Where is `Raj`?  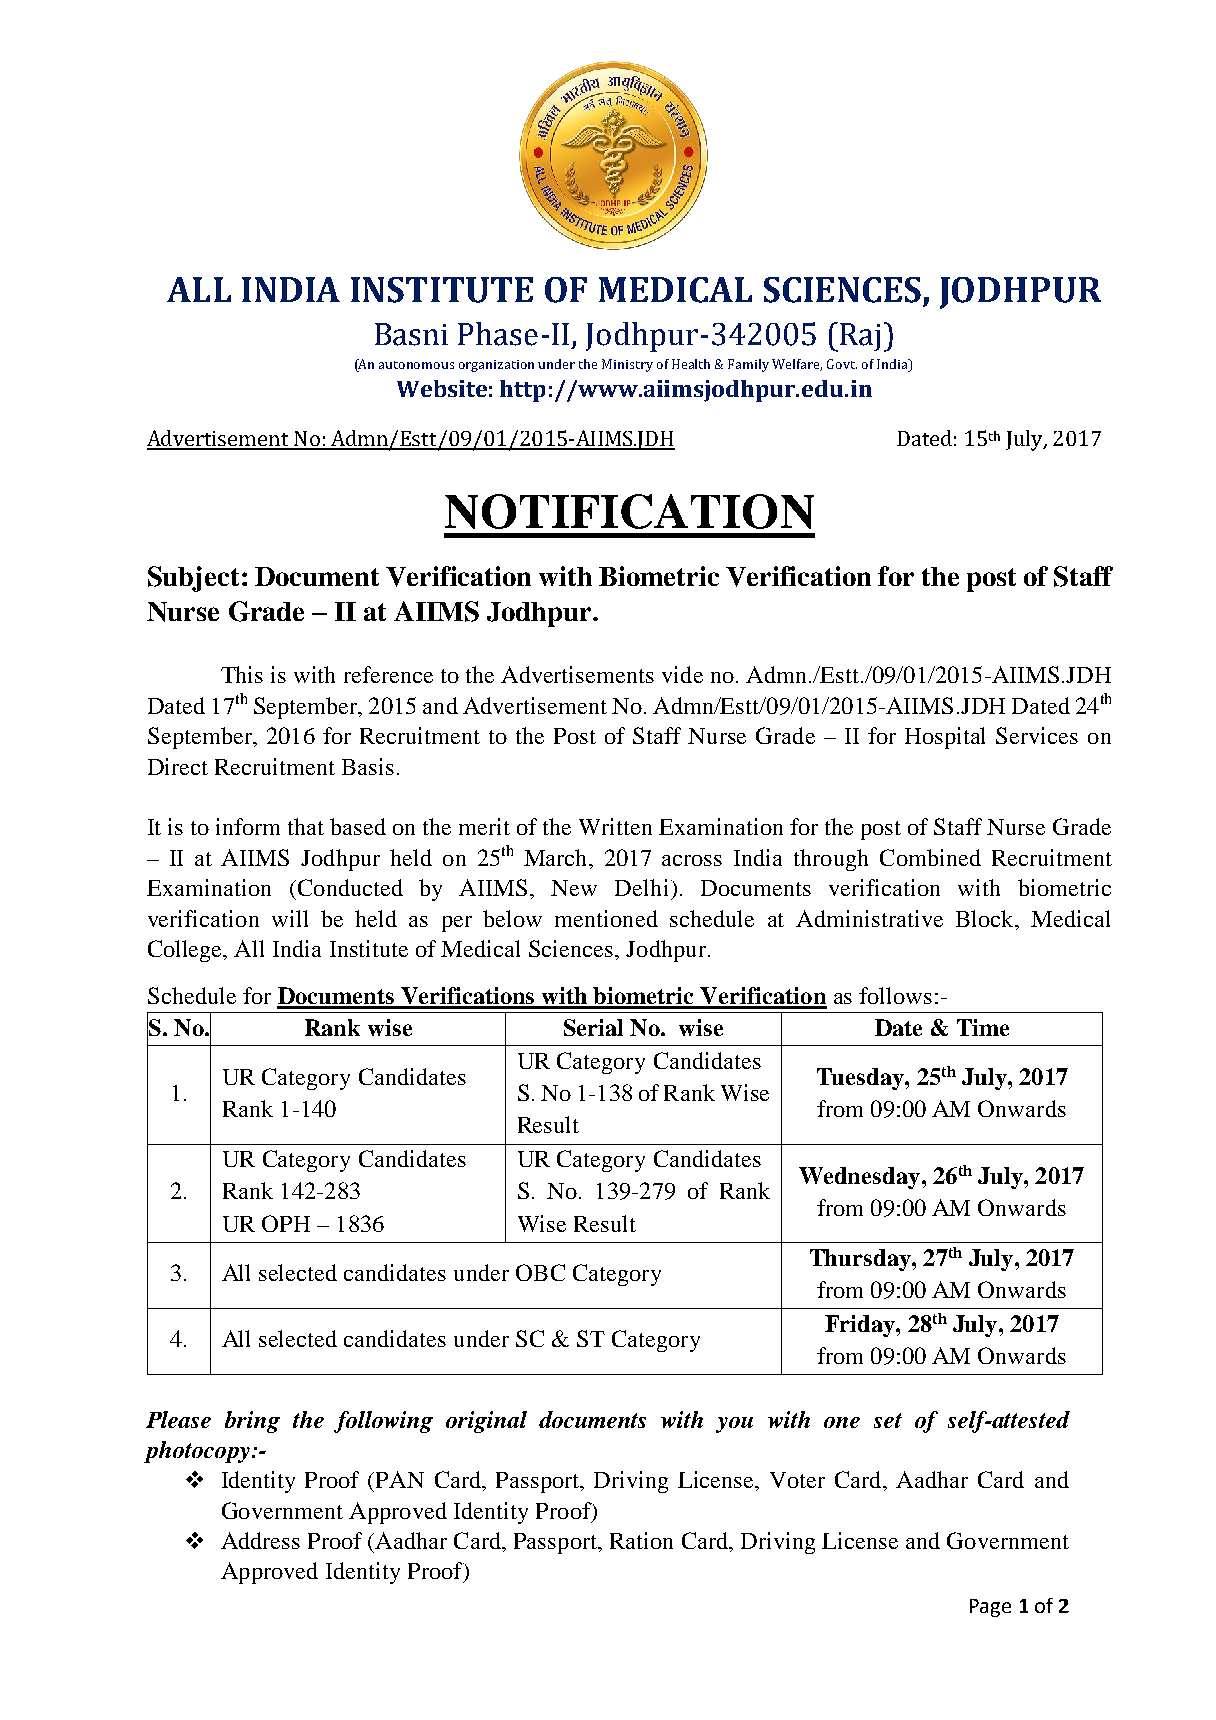 Raj is located at coordinates (860, 337).
